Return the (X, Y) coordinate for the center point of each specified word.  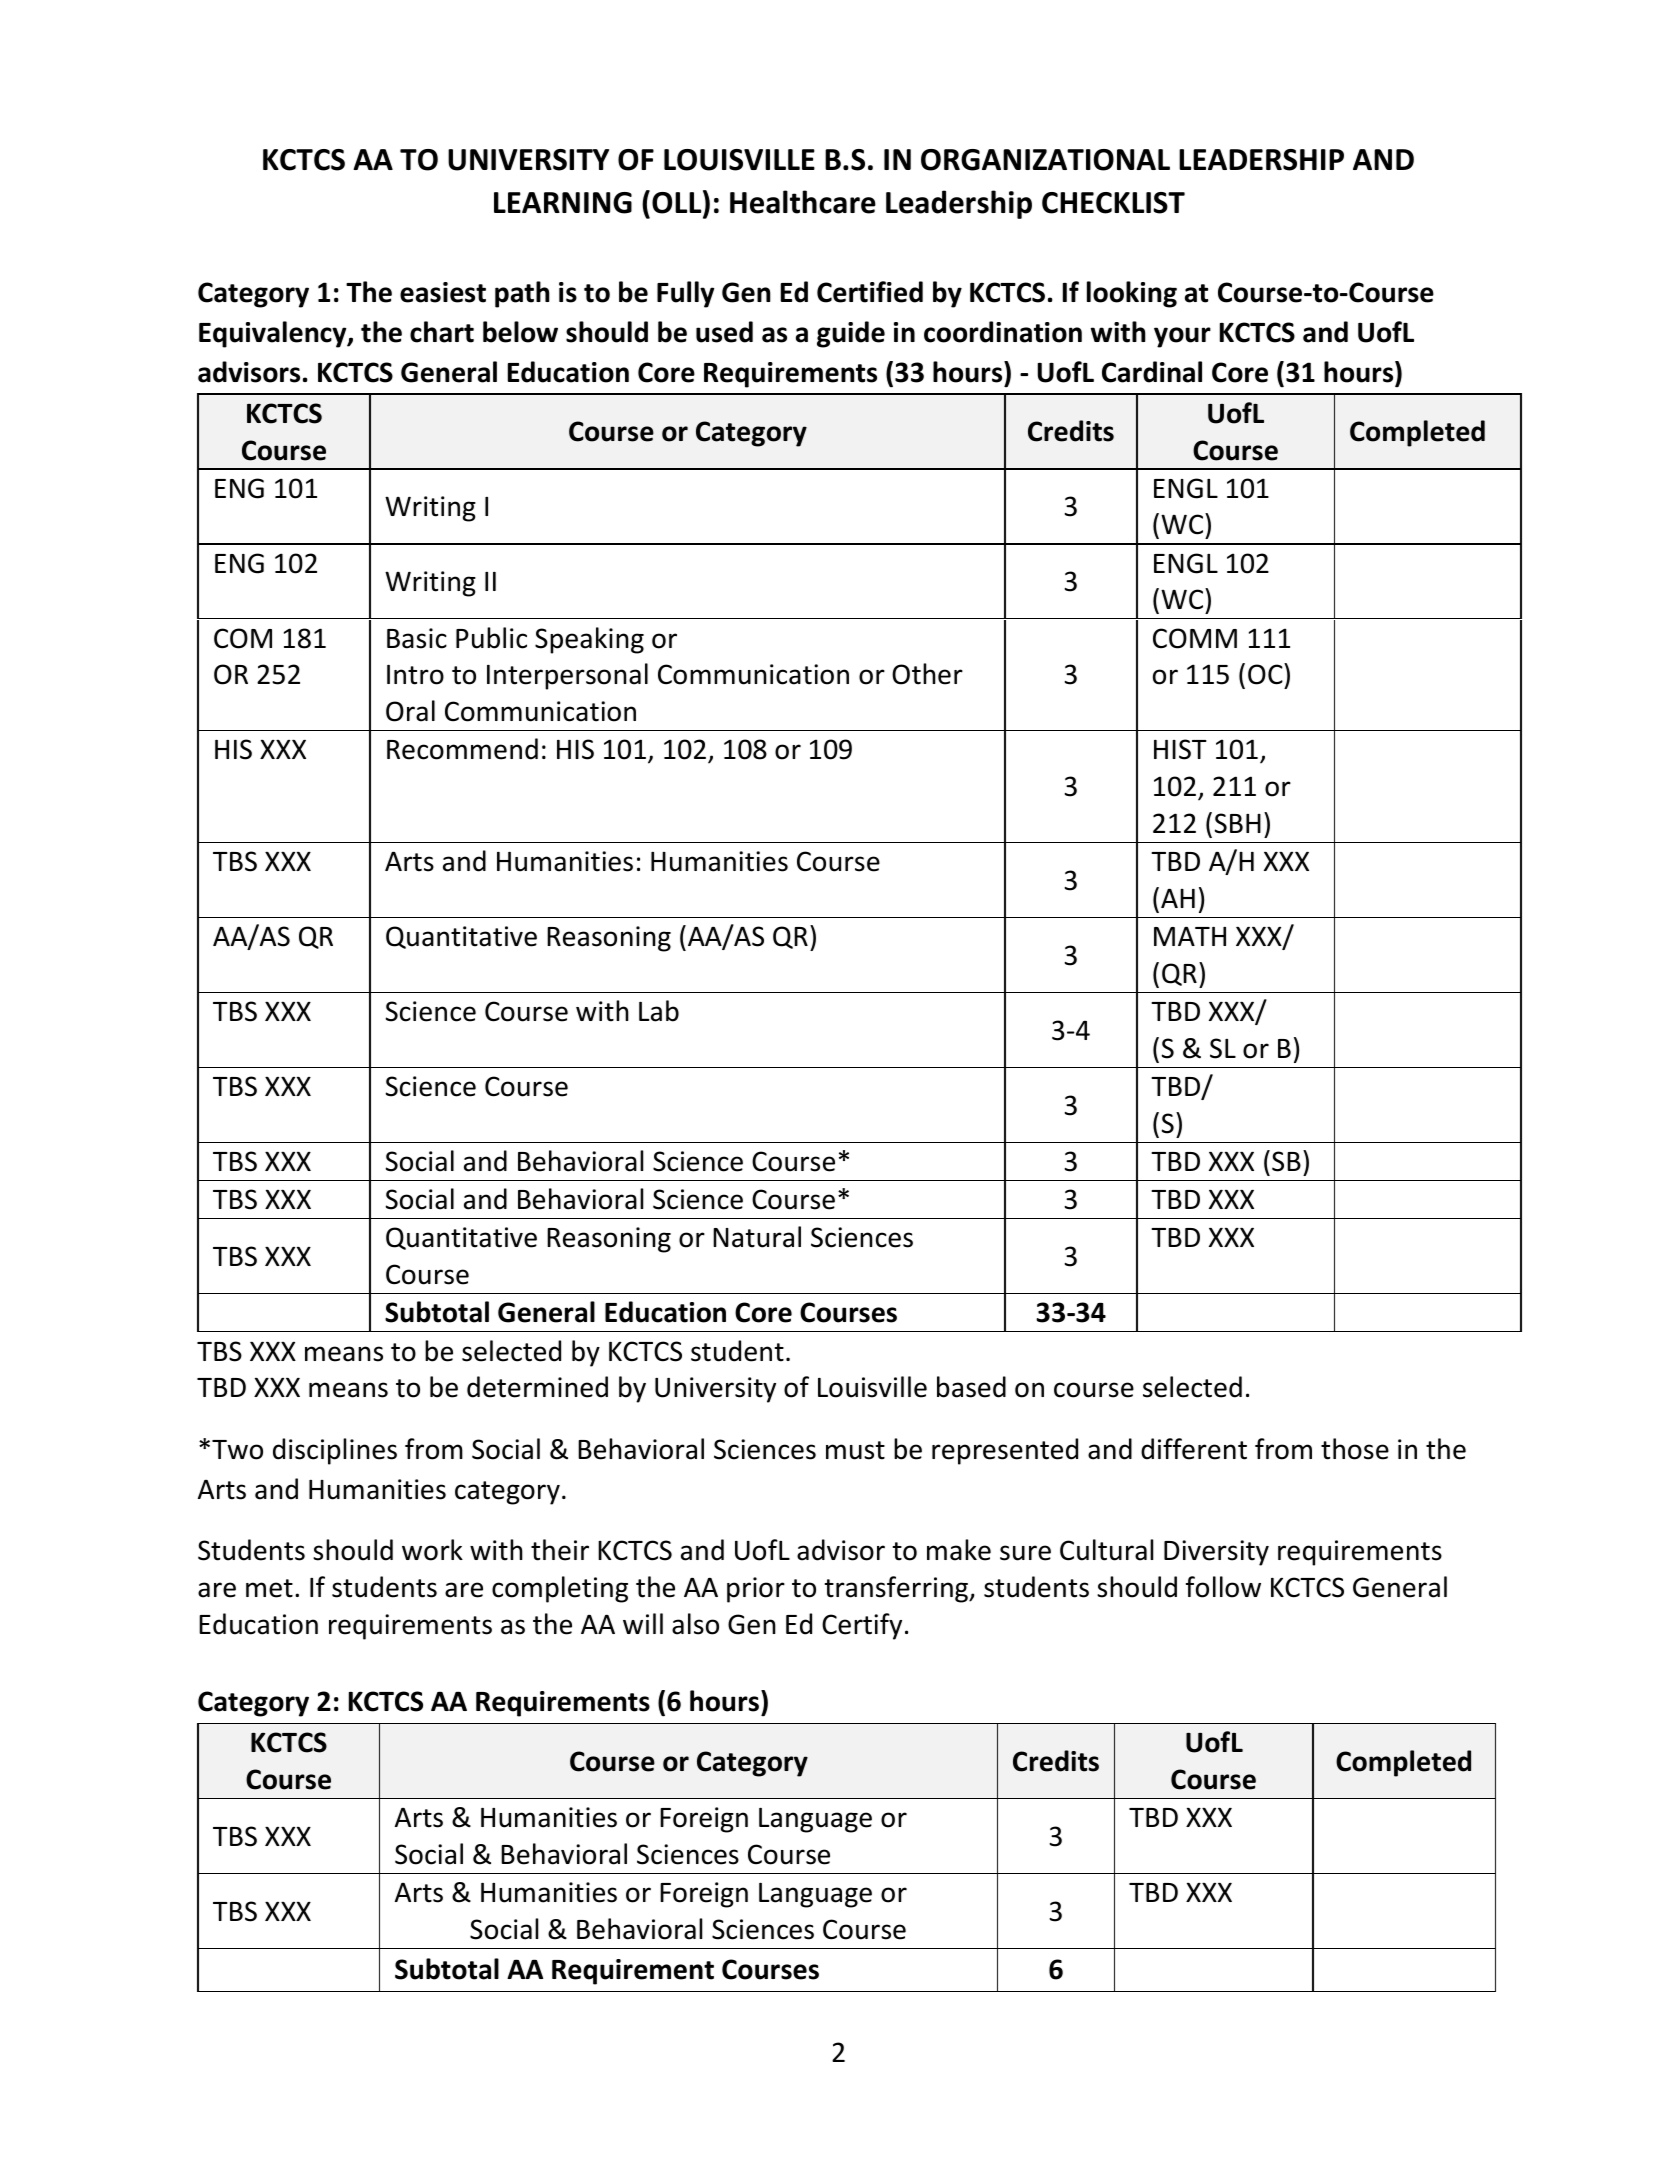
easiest (443, 292)
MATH (1190, 936)
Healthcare (803, 202)
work (432, 1550)
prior (756, 1590)
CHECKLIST (1113, 203)
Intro (415, 675)
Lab (659, 1011)
